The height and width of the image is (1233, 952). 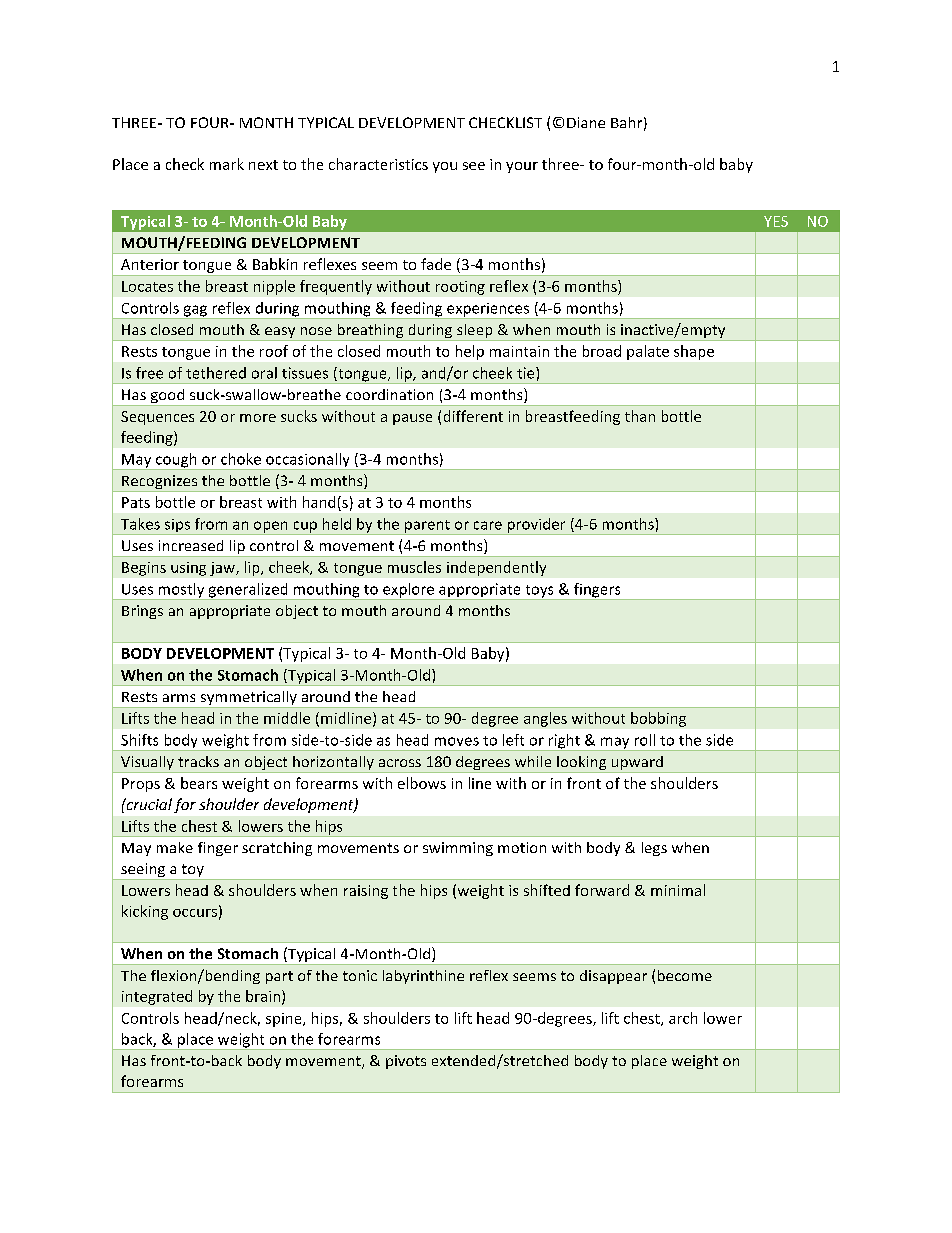 I want to click on your, so click(x=522, y=167).
